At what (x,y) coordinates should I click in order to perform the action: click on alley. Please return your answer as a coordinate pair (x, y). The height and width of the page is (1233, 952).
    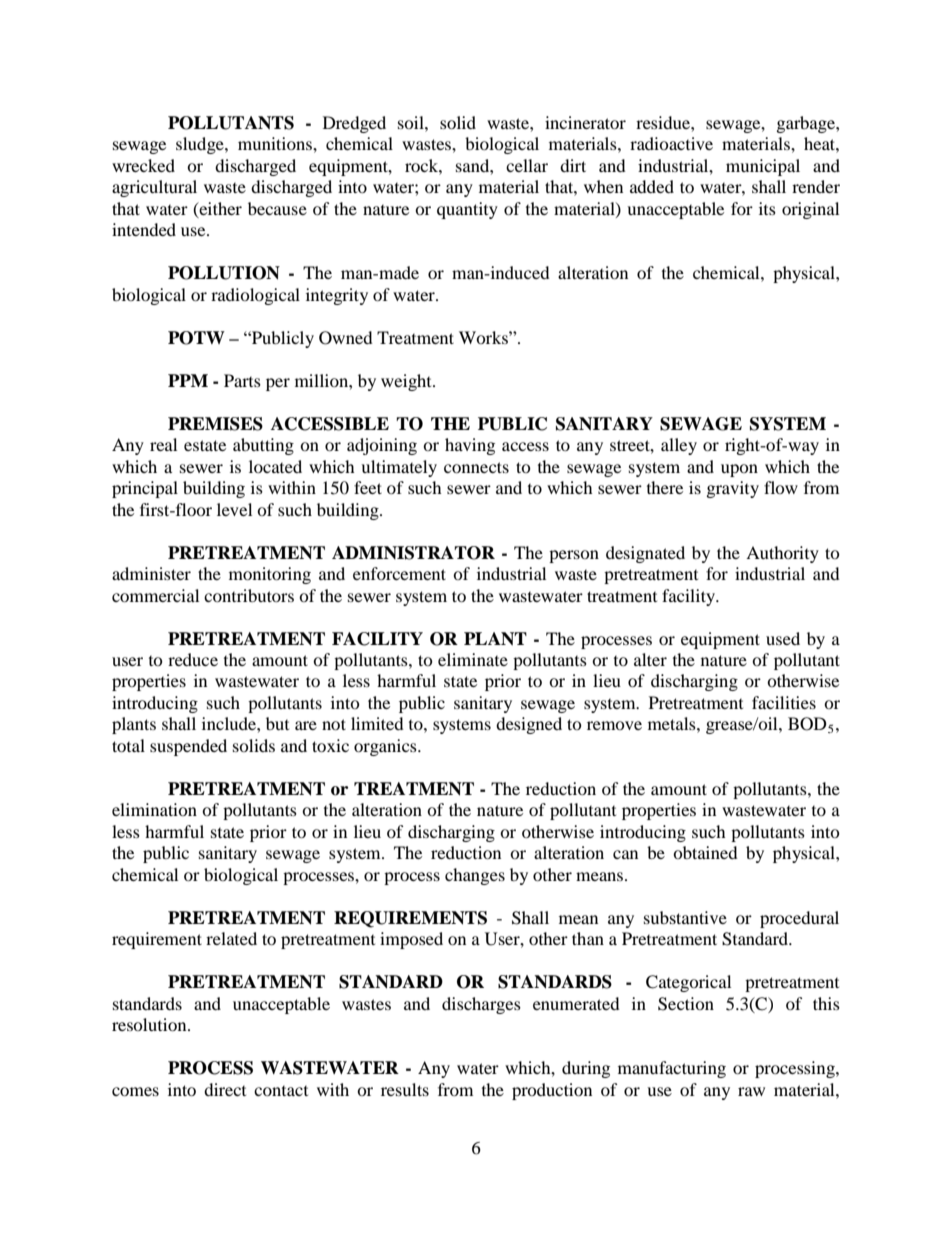
    Looking at the image, I should click on (679, 446).
